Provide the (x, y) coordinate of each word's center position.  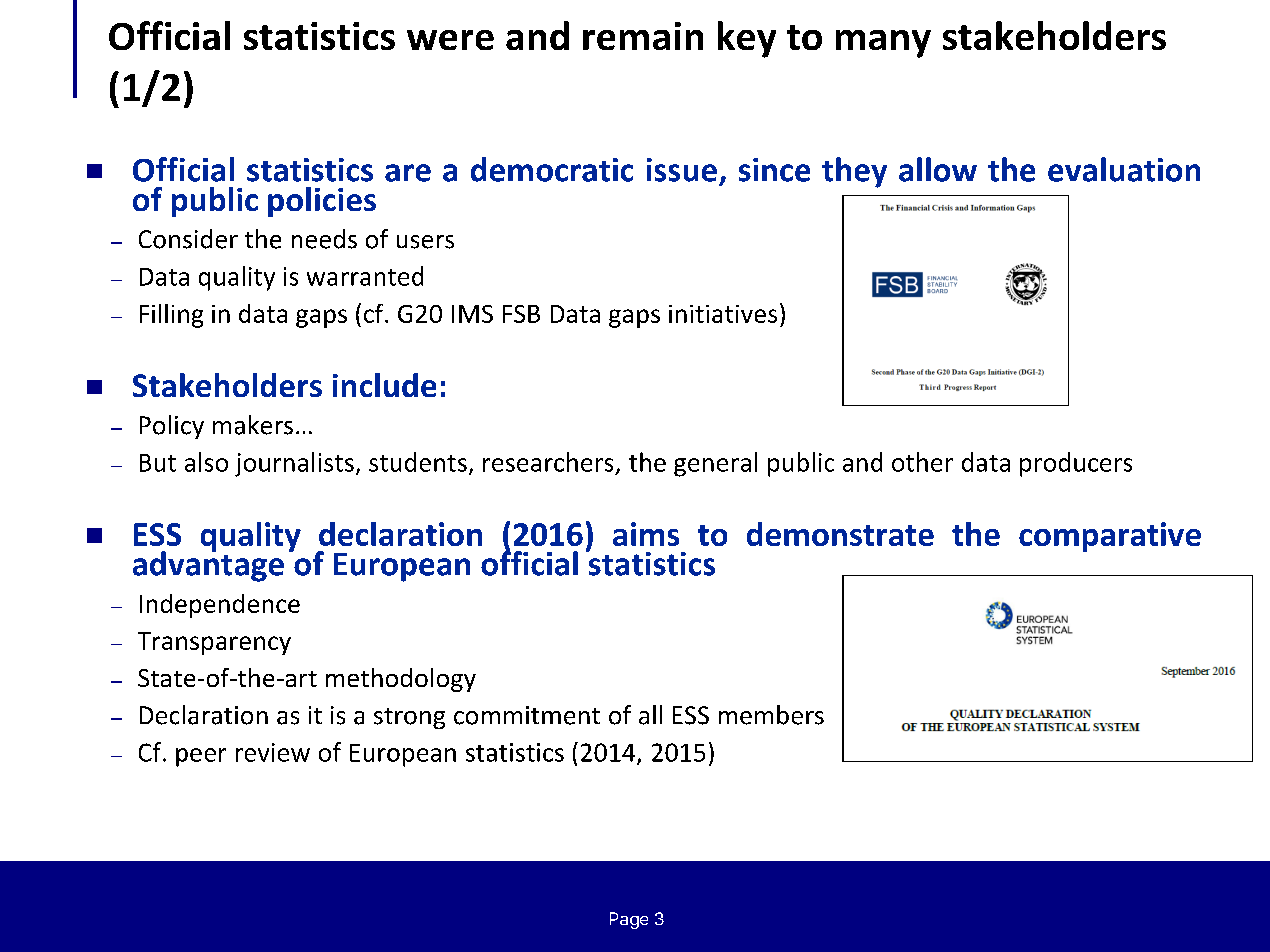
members (771, 715)
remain (643, 36)
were (450, 40)
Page (629, 920)
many (883, 44)
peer (201, 757)
